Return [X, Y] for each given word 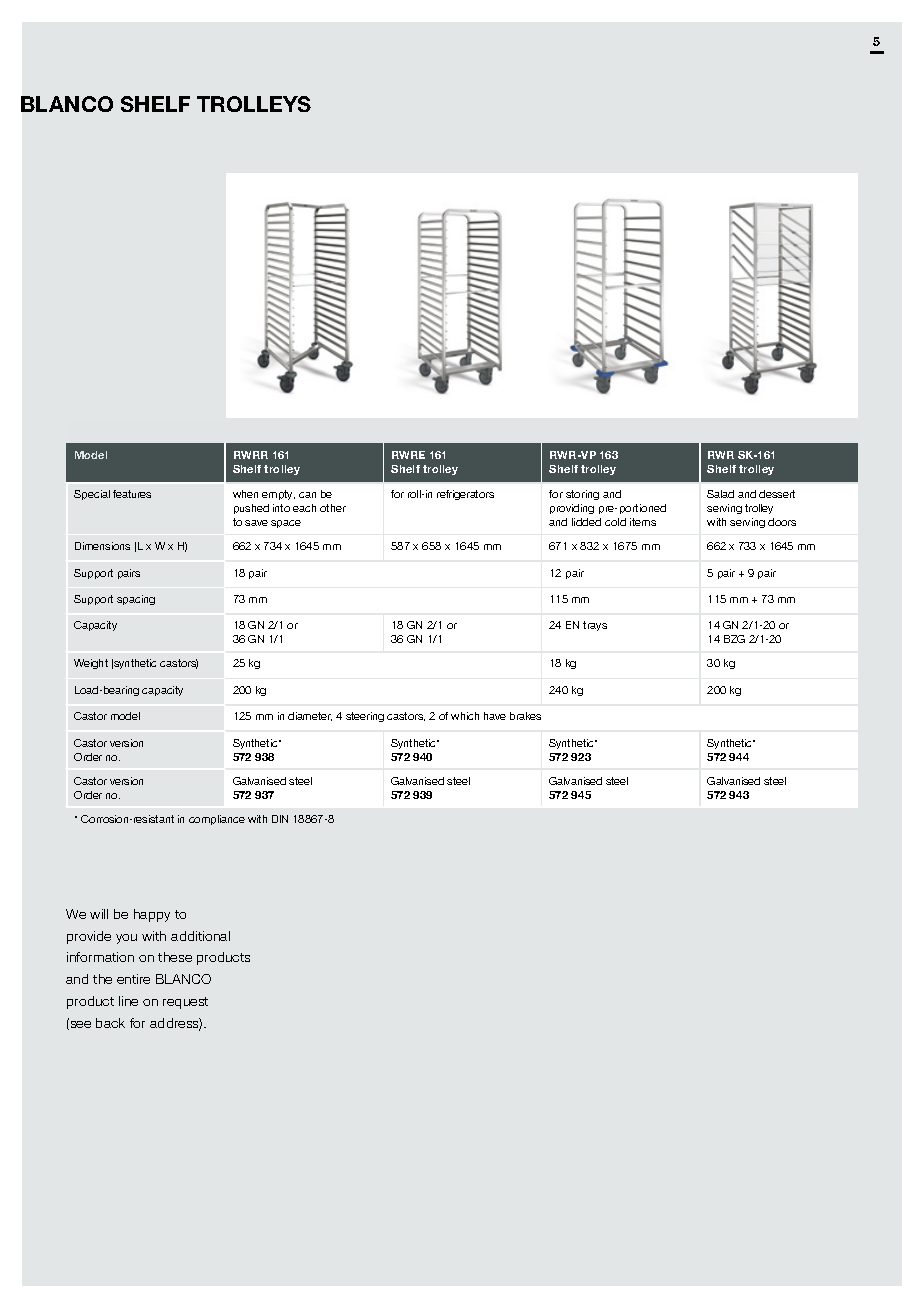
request [185, 1003]
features [132, 494]
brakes [525, 716]
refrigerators [465, 495]
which [465, 716]
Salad [720, 494]
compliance [217, 820]
